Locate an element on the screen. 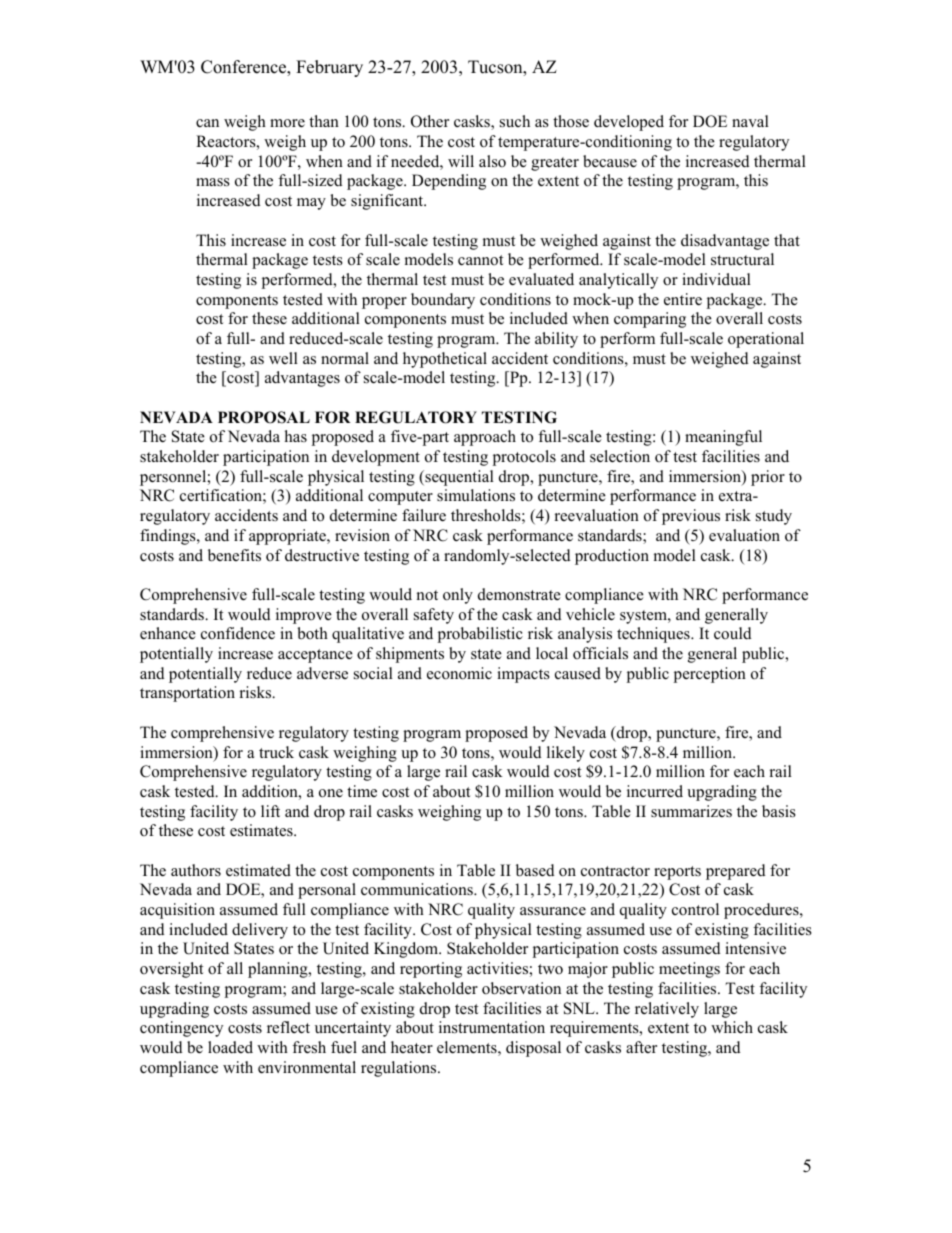  more is located at coordinates (287, 123).
